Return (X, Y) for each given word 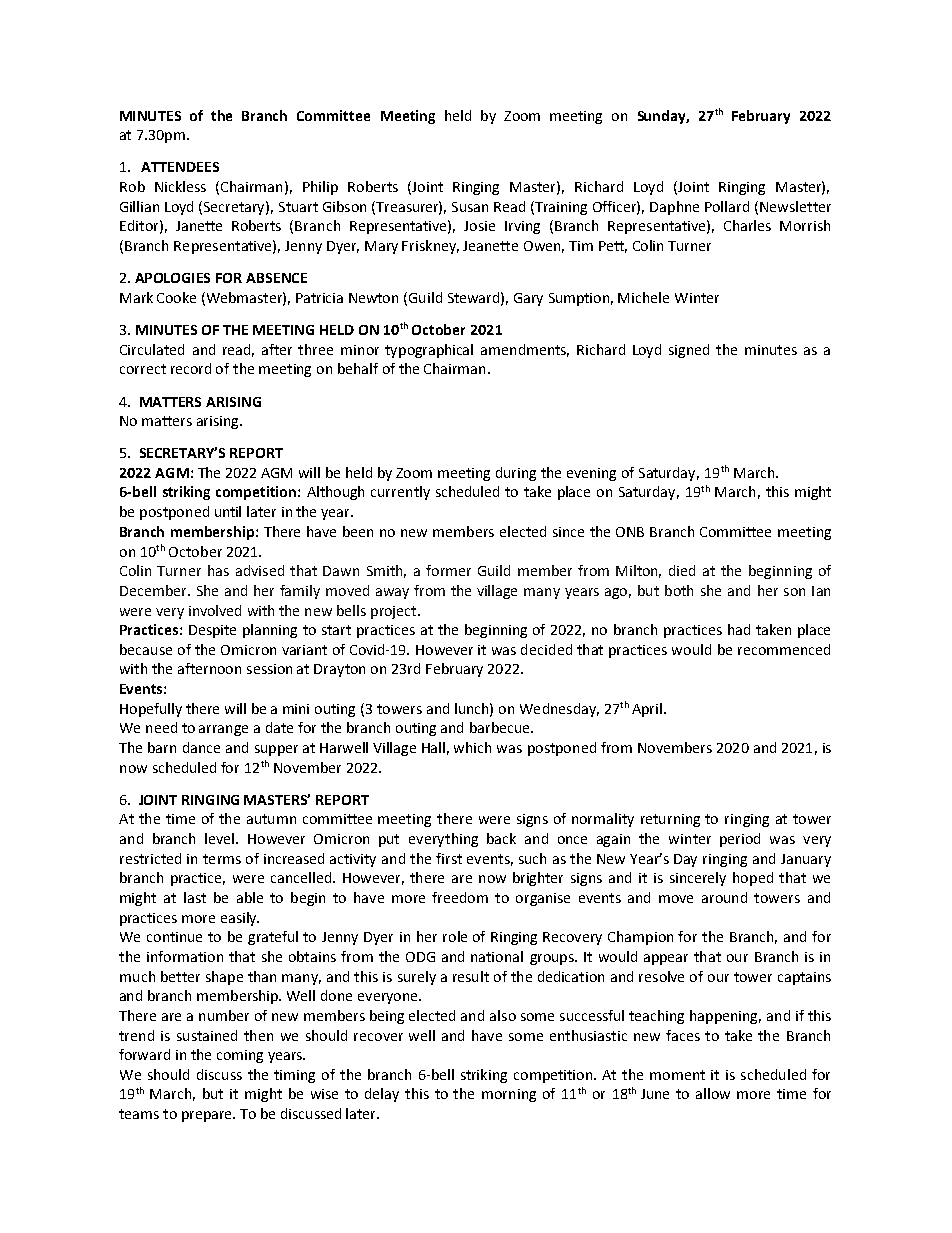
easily (240, 919)
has (218, 570)
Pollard (727, 206)
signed (689, 351)
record (191, 368)
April (648, 710)
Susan (470, 207)
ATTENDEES (180, 167)
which (472, 747)
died (682, 570)
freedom (460, 897)
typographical (429, 351)
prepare (208, 1116)
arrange (223, 730)
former (448, 570)
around (724, 897)
